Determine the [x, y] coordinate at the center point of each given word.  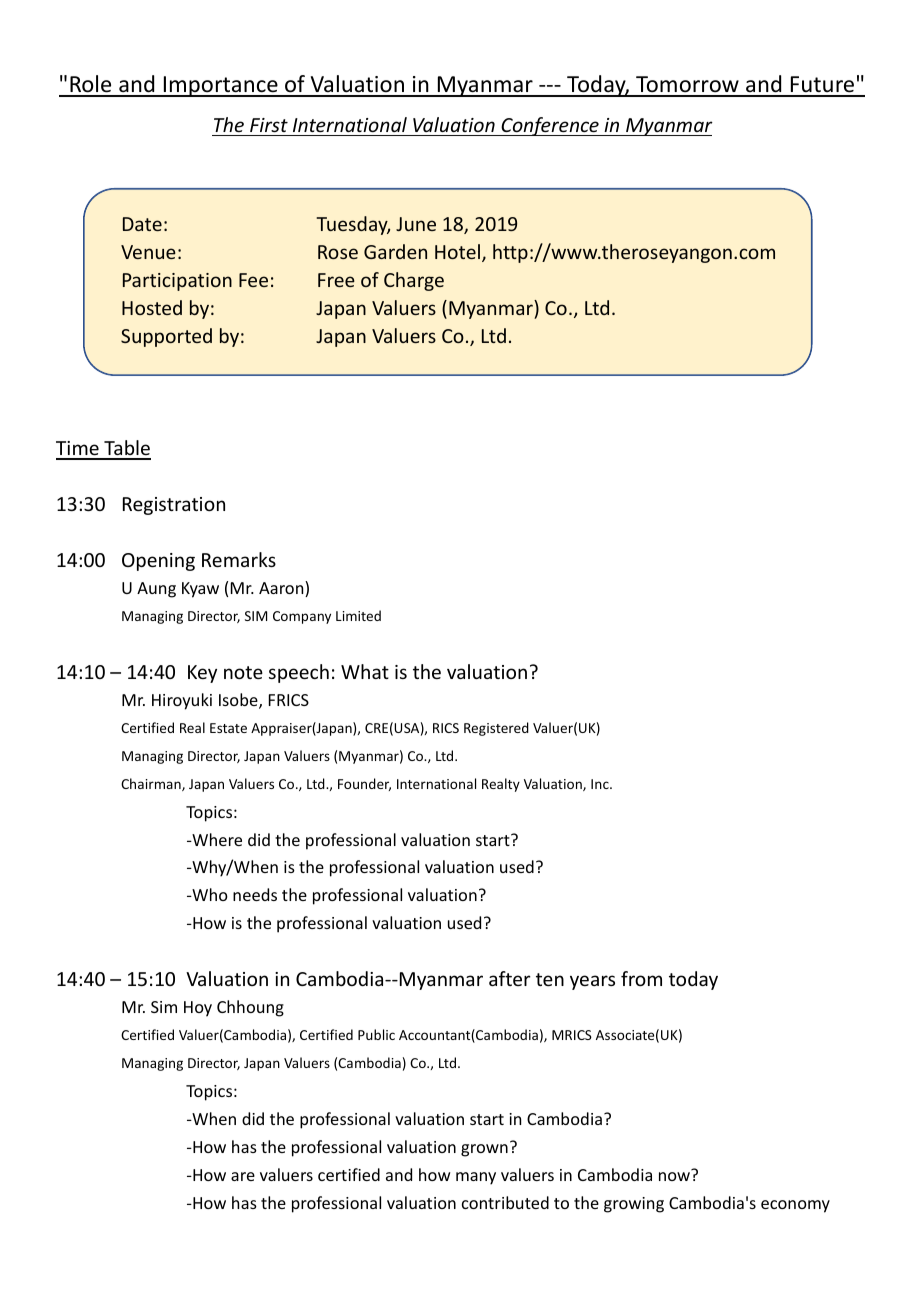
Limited [358, 615]
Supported [166, 337]
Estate [228, 728]
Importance [220, 86]
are [243, 1176]
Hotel [457, 251]
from [641, 978]
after [510, 978]
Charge [414, 281]
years [592, 982]
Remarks [239, 559]
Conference [550, 126]
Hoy [198, 1009]
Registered [496, 729]
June [416, 224]
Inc [601, 784]
